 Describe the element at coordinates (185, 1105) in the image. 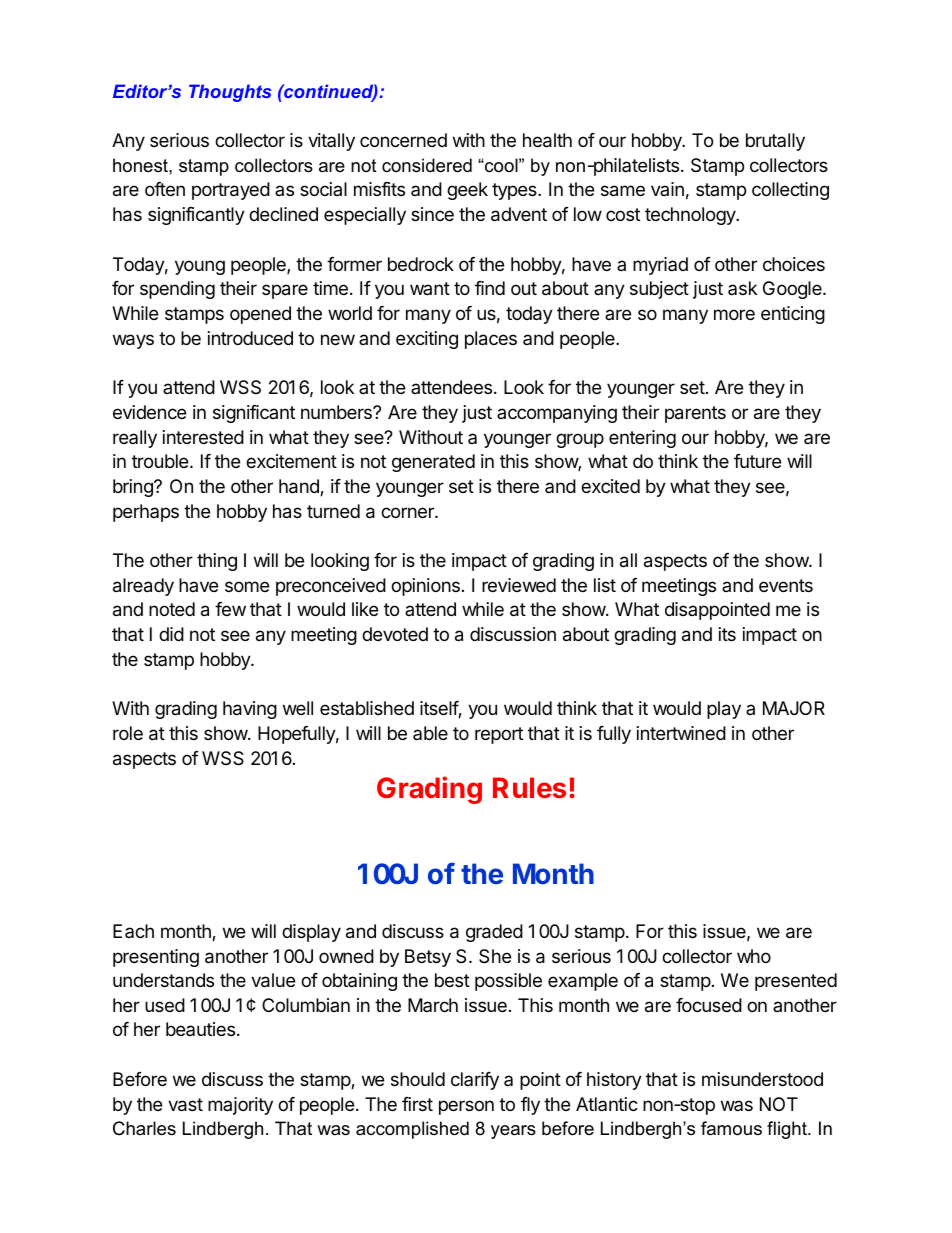

I see `vast` at that location.
